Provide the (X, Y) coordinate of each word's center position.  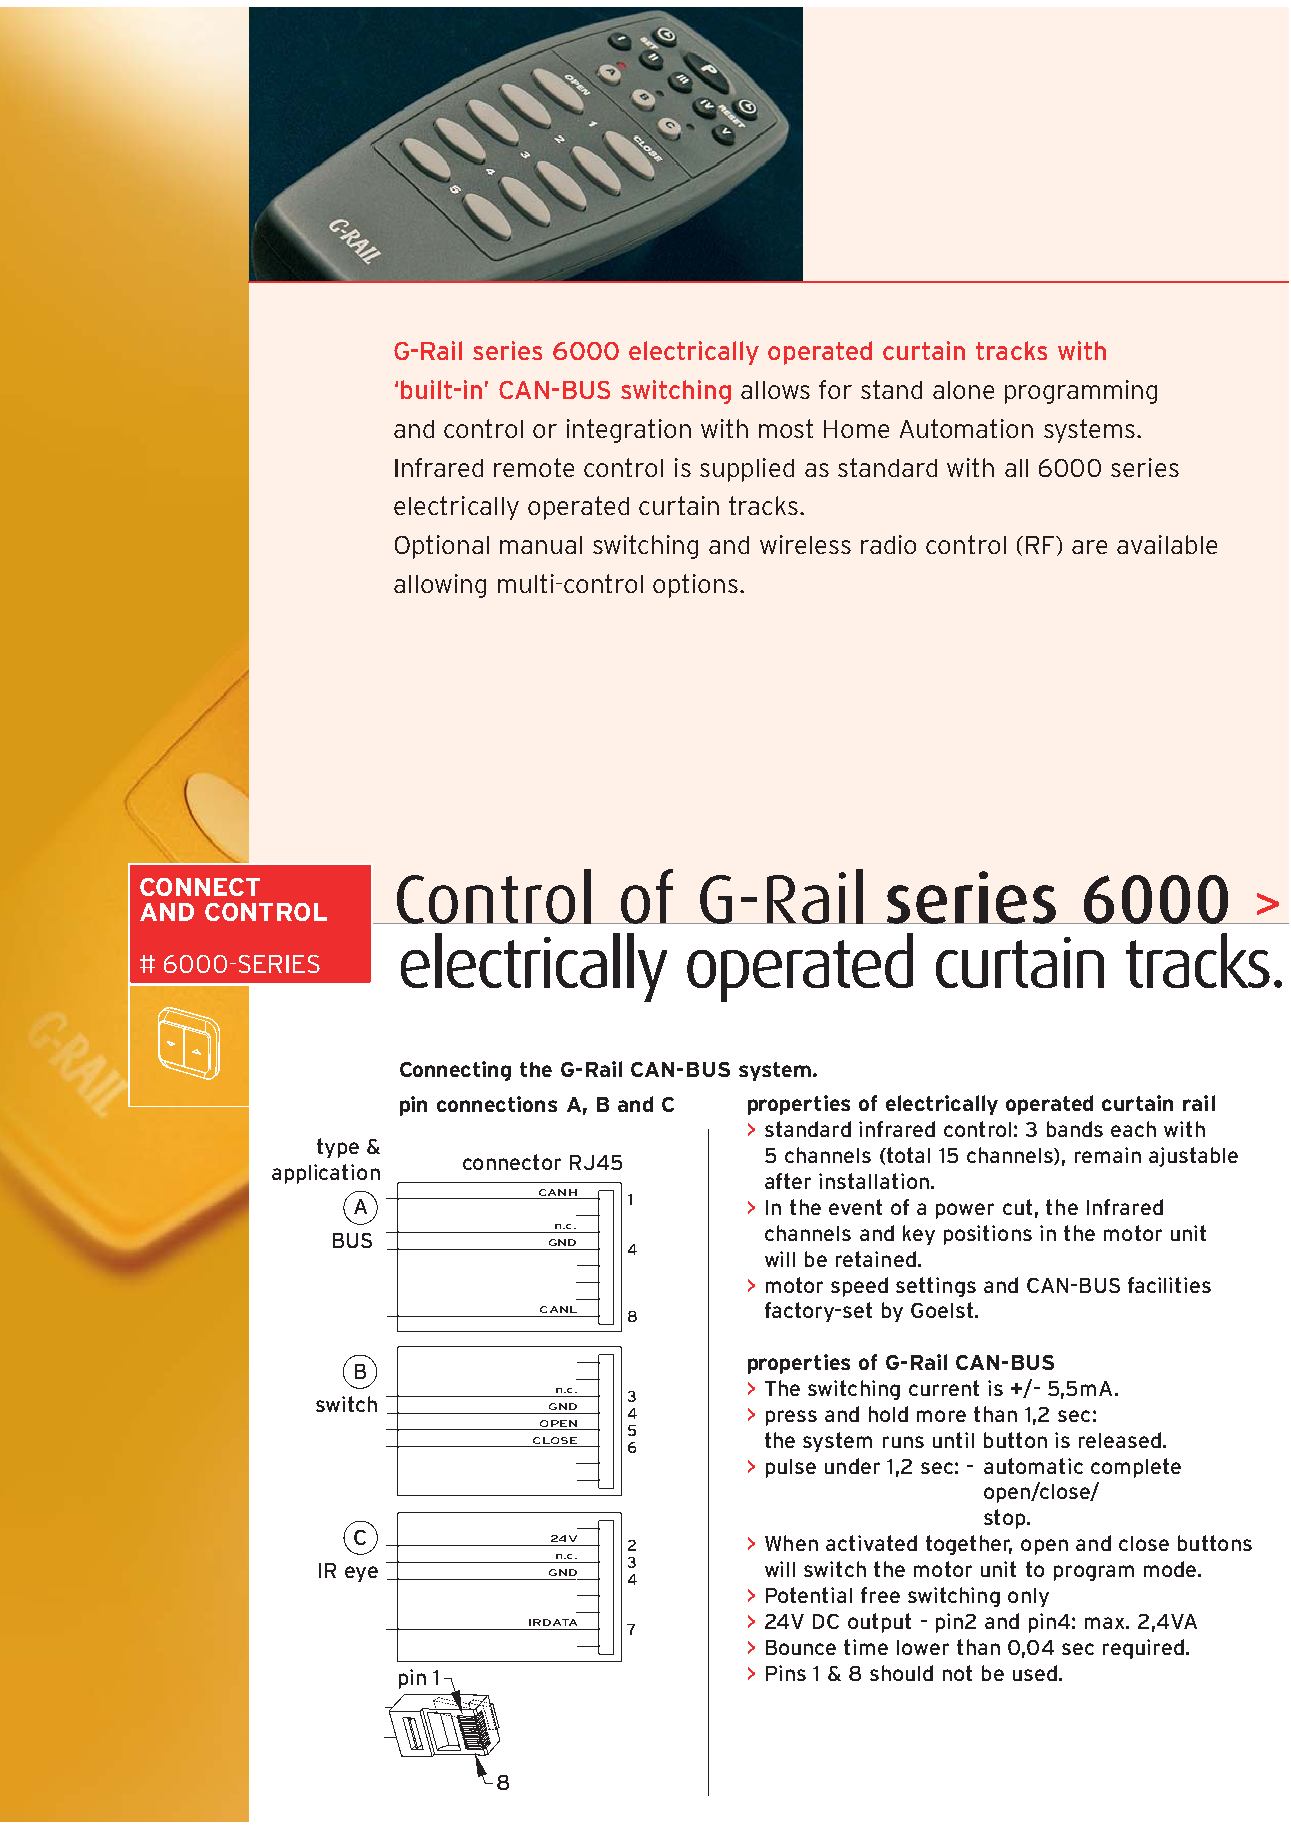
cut (1017, 1207)
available (1167, 544)
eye (361, 1574)
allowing (440, 586)
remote (534, 467)
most (786, 428)
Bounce (801, 1647)
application (326, 1174)
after (788, 1181)
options (697, 586)
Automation (966, 428)
